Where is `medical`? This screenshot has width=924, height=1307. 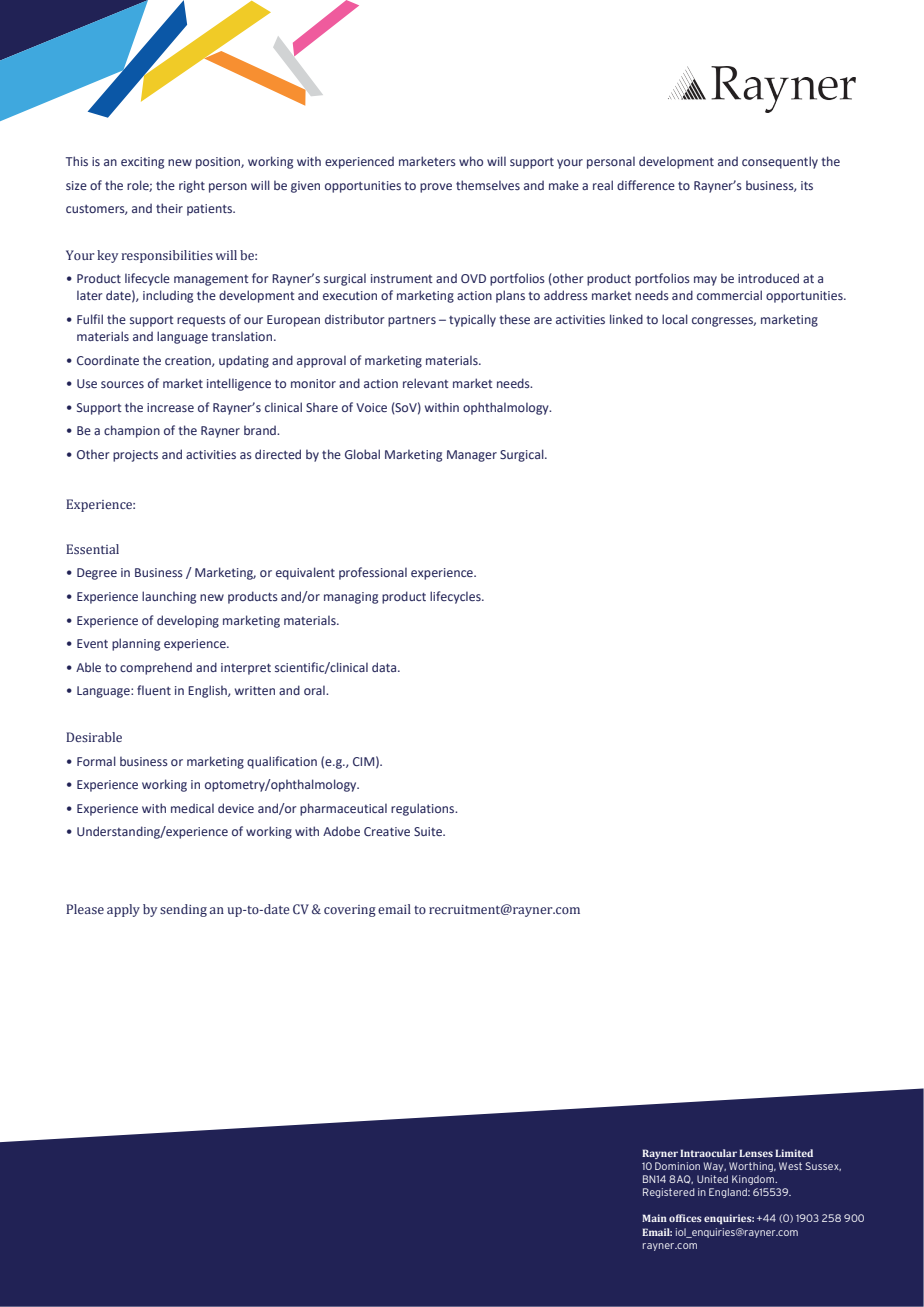 medical is located at coordinates (192, 808).
